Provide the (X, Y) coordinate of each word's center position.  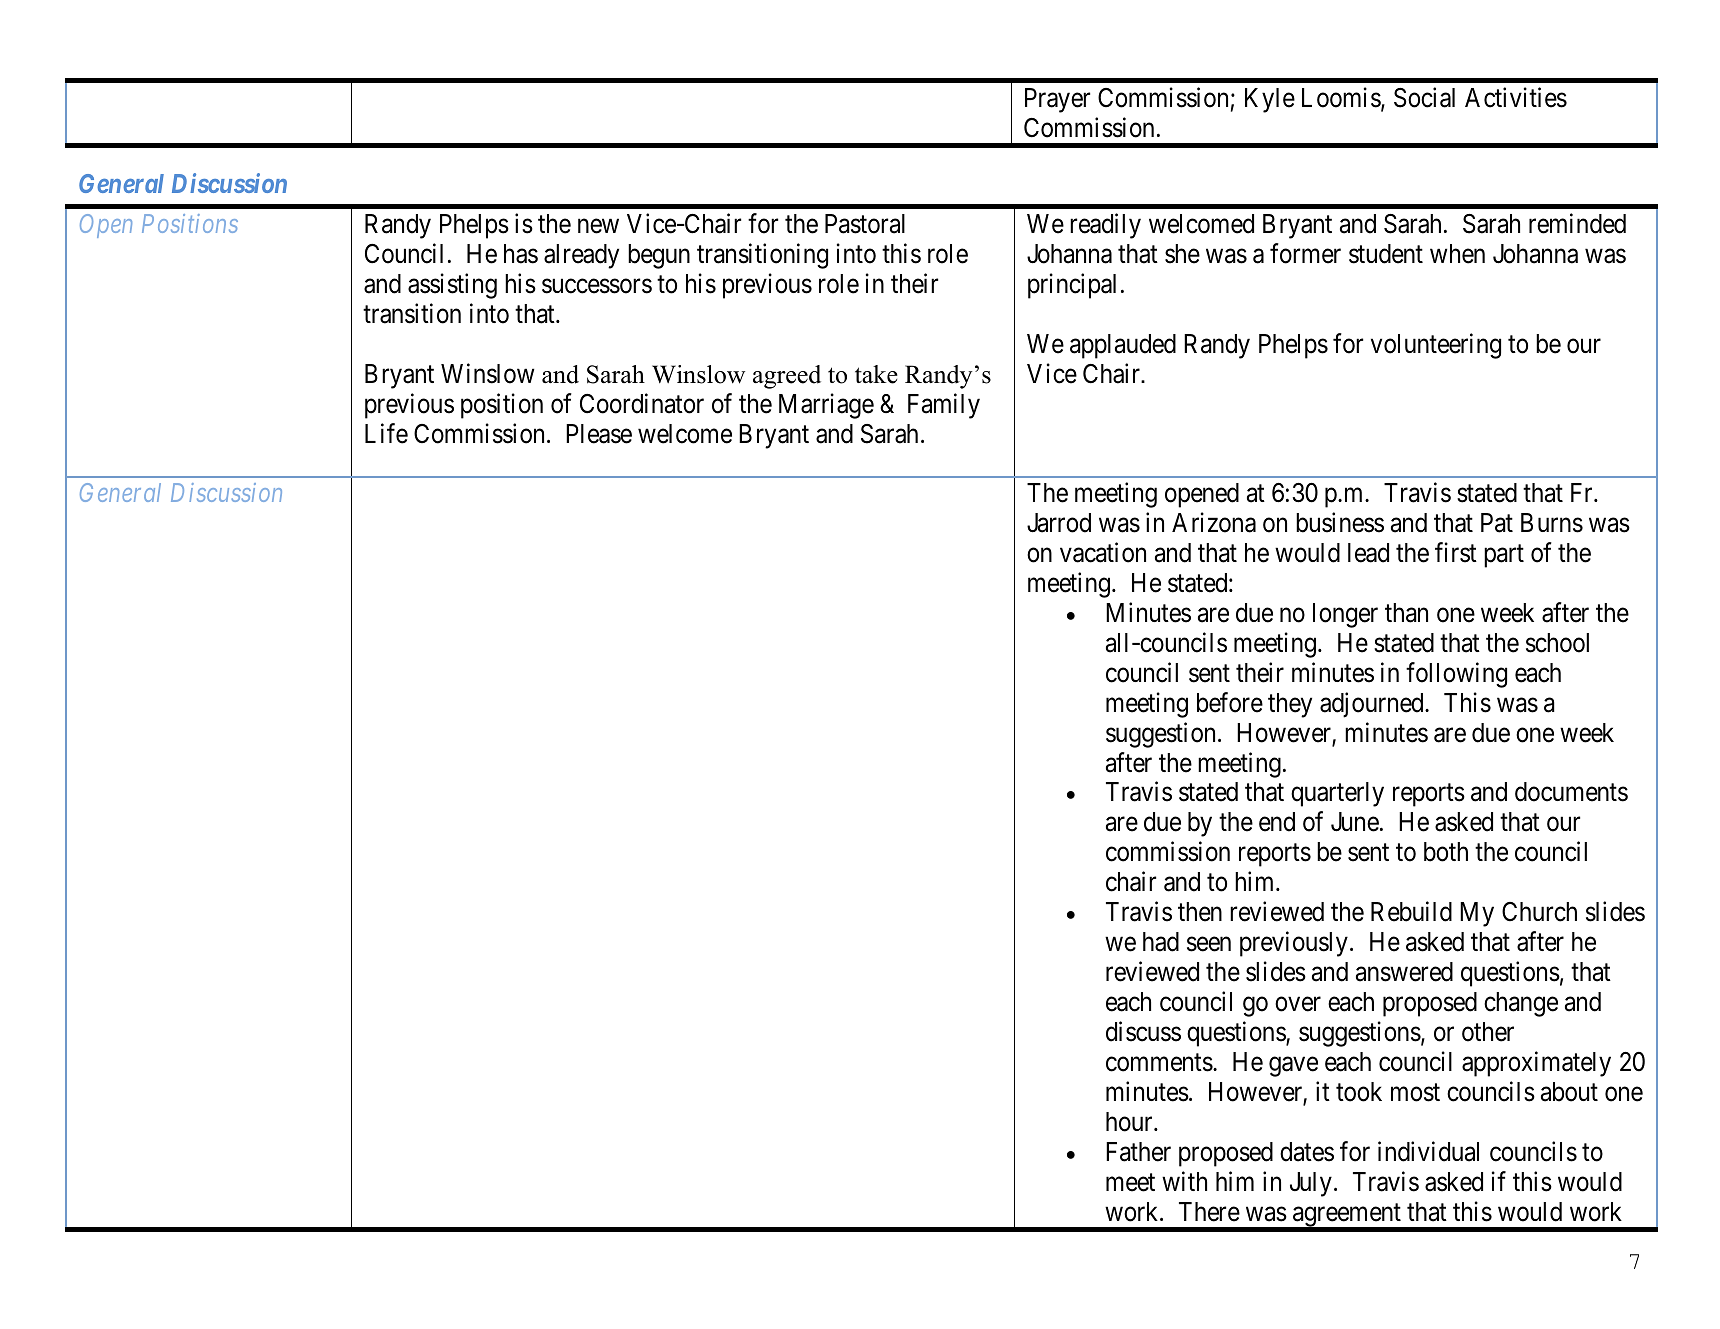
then (1200, 912)
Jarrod (1059, 523)
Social (1424, 97)
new (598, 226)
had (1161, 942)
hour (1130, 1122)
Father (1138, 1152)
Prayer (1057, 100)
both (1446, 852)
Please (599, 434)
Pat (1497, 523)
